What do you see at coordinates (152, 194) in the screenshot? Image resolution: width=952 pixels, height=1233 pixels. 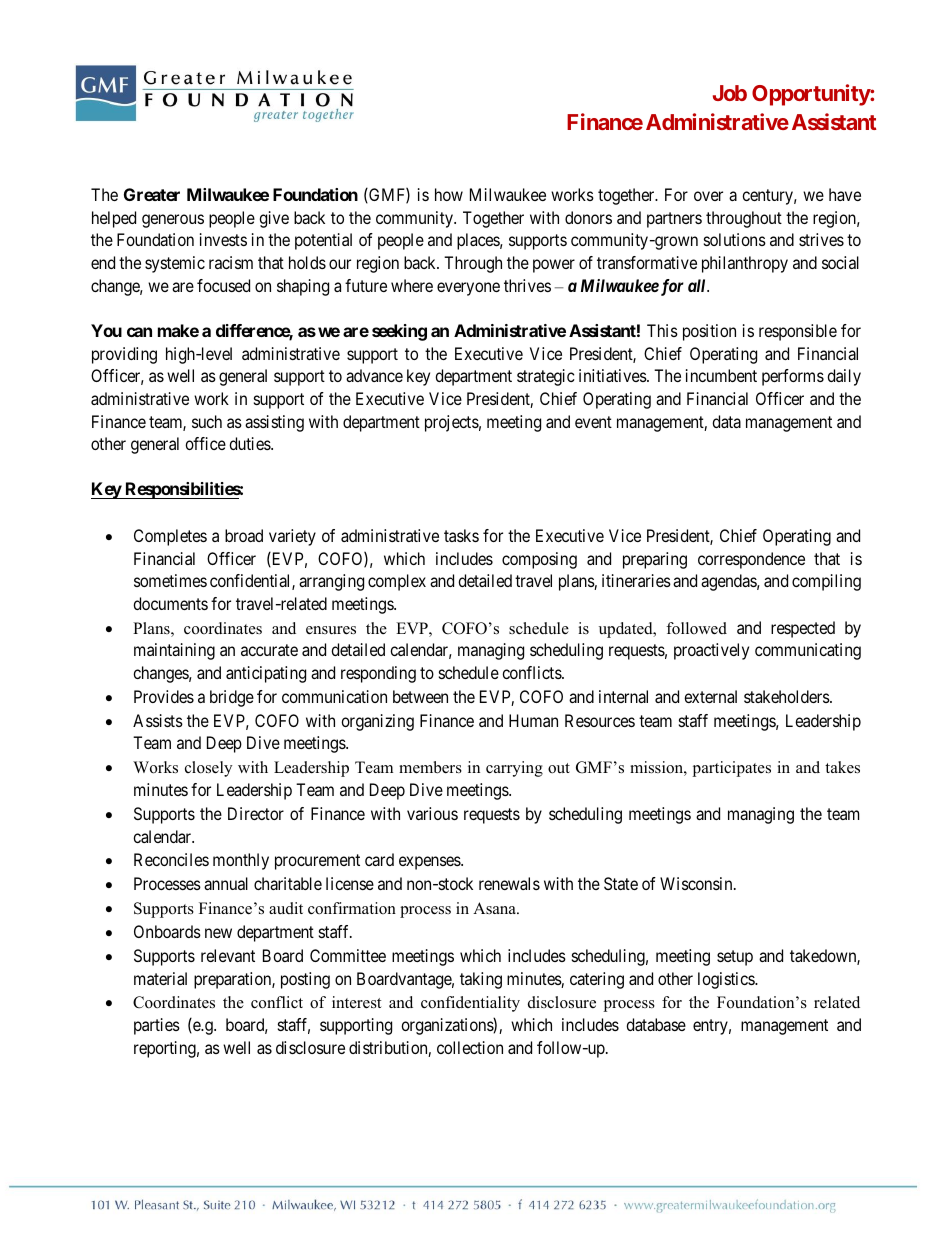 I see `Greater` at bounding box center [152, 194].
